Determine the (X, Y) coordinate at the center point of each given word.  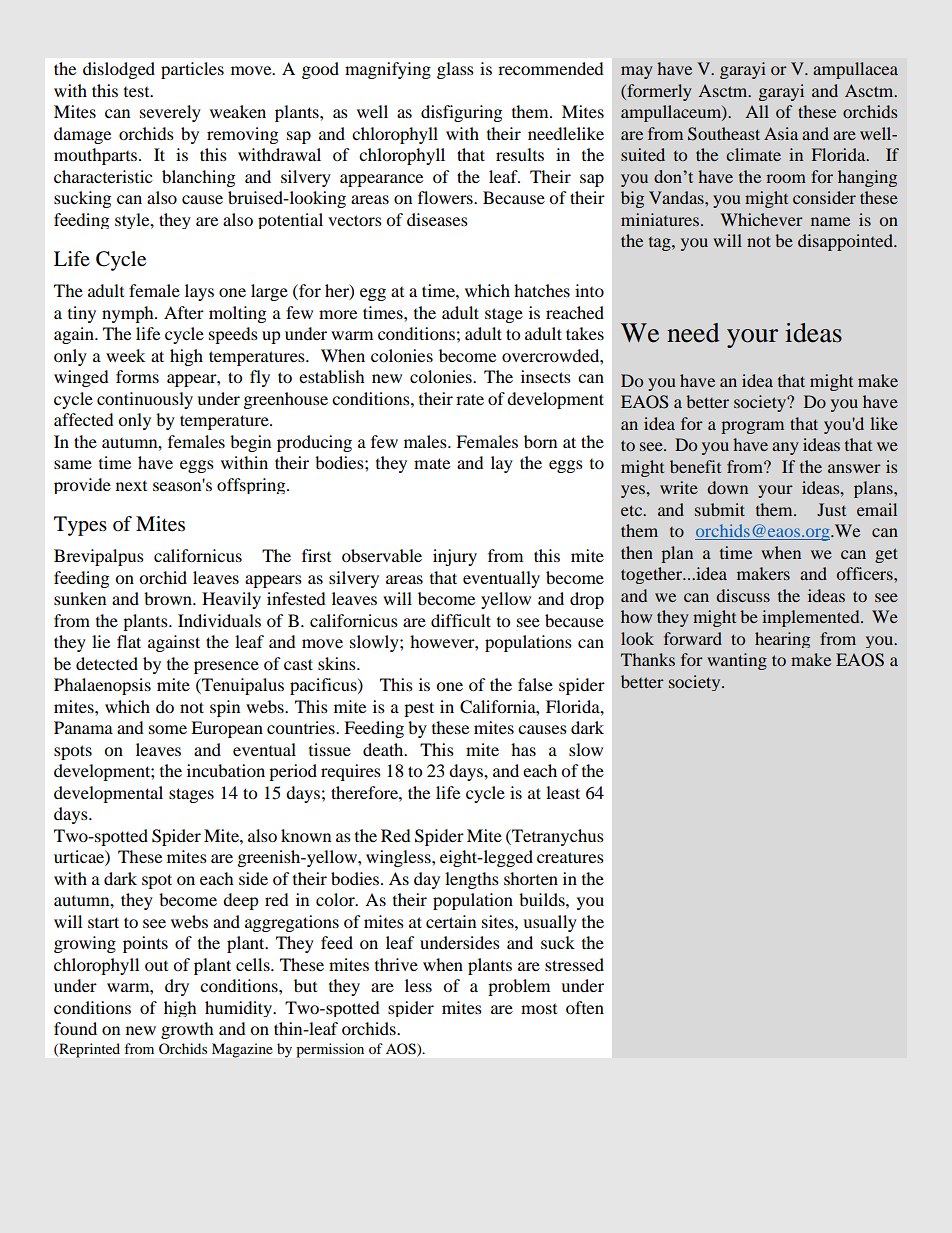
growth (187, 1030)
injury (455, 557)
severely (170, 113)
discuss (743, 595)
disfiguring (461, 113)
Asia (781, 133)
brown (169, 598)
